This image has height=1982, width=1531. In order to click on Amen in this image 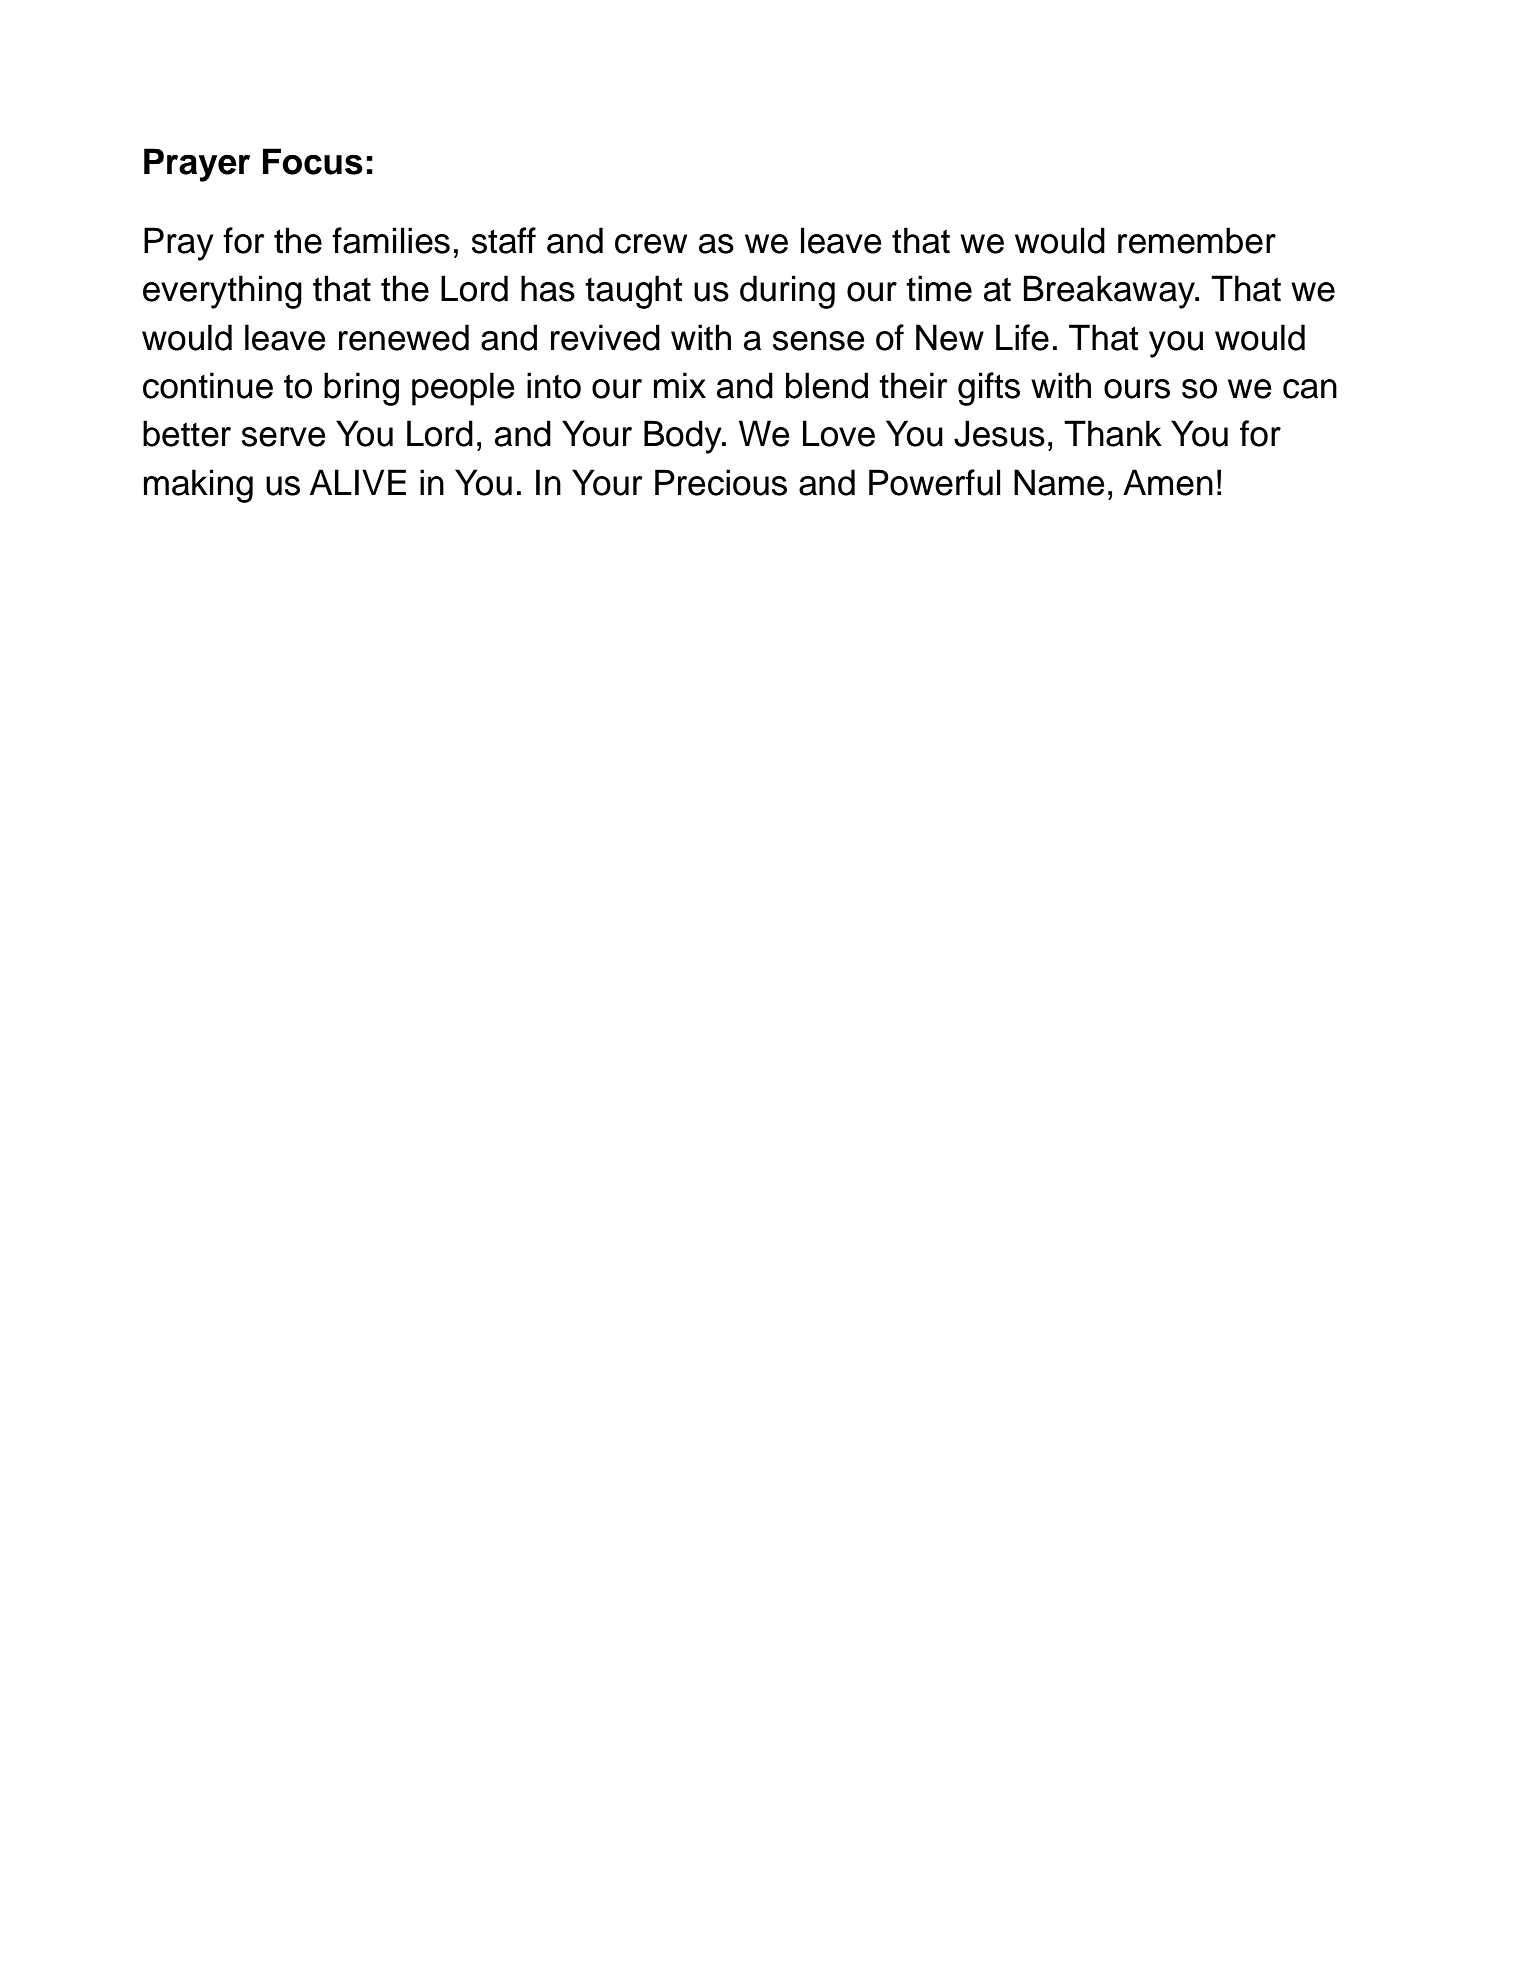, I will do `click(1168, 482)`.
